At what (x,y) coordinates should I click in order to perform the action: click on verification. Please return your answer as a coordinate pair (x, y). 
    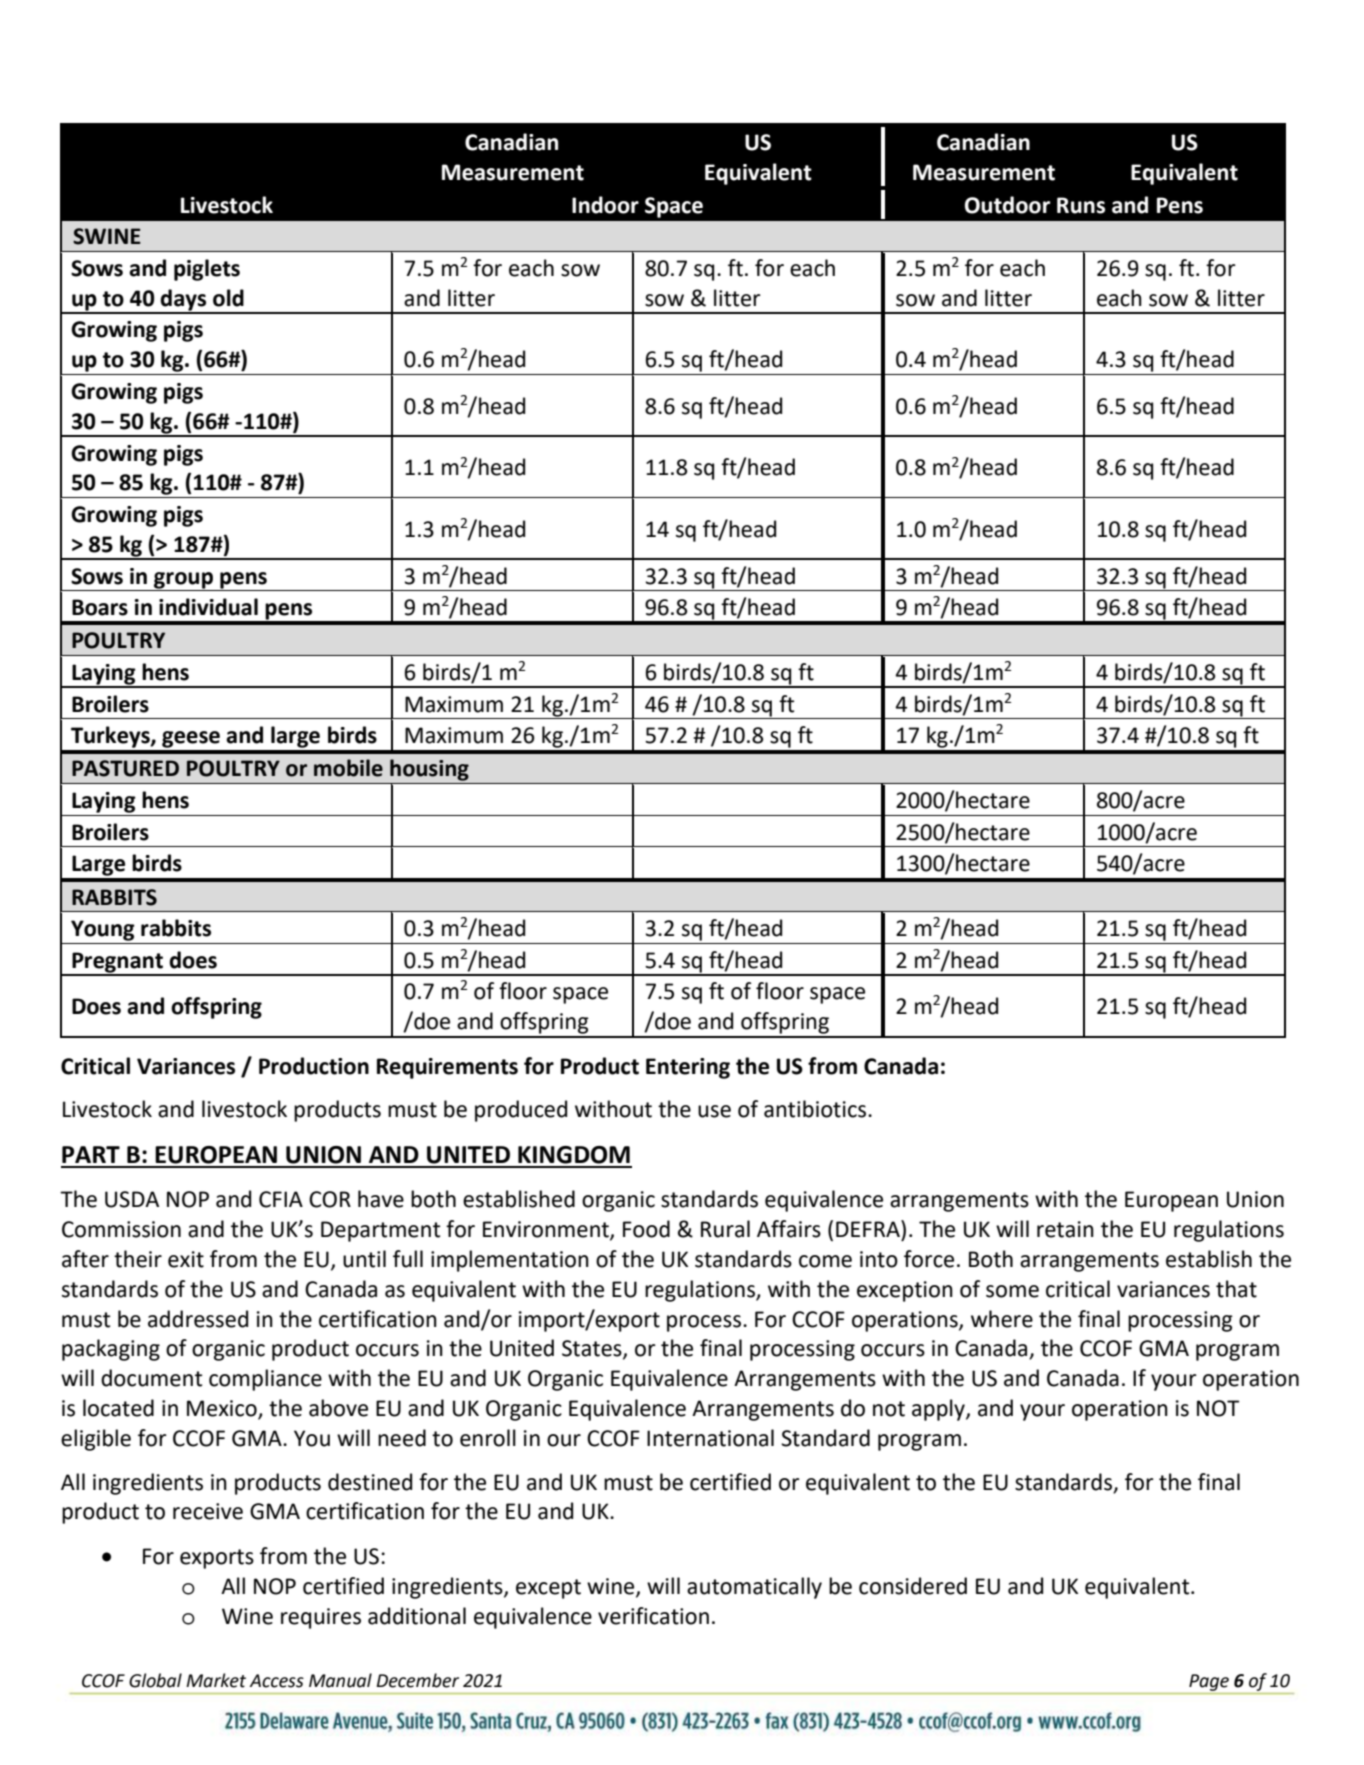
    Looking at the image, I should click on (653, 1616).
